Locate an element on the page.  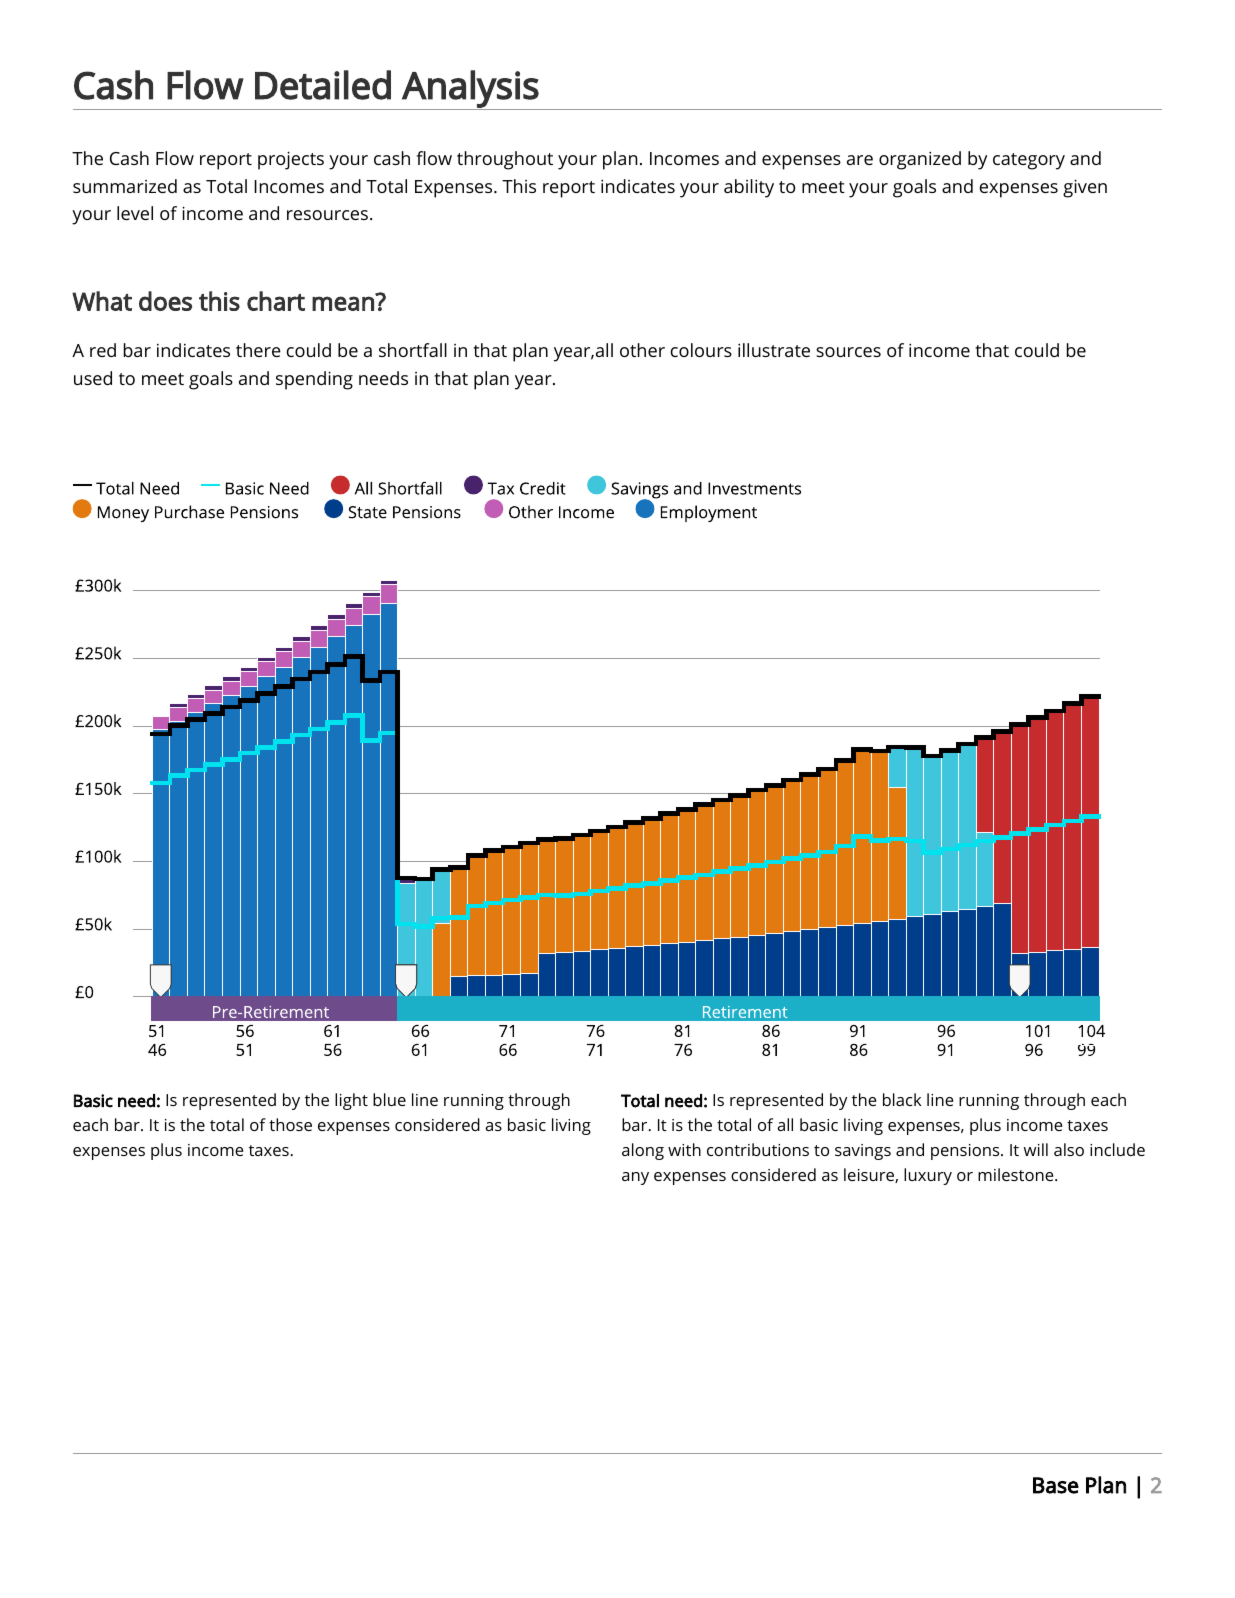
category is located at coordinates (1029, 161).
